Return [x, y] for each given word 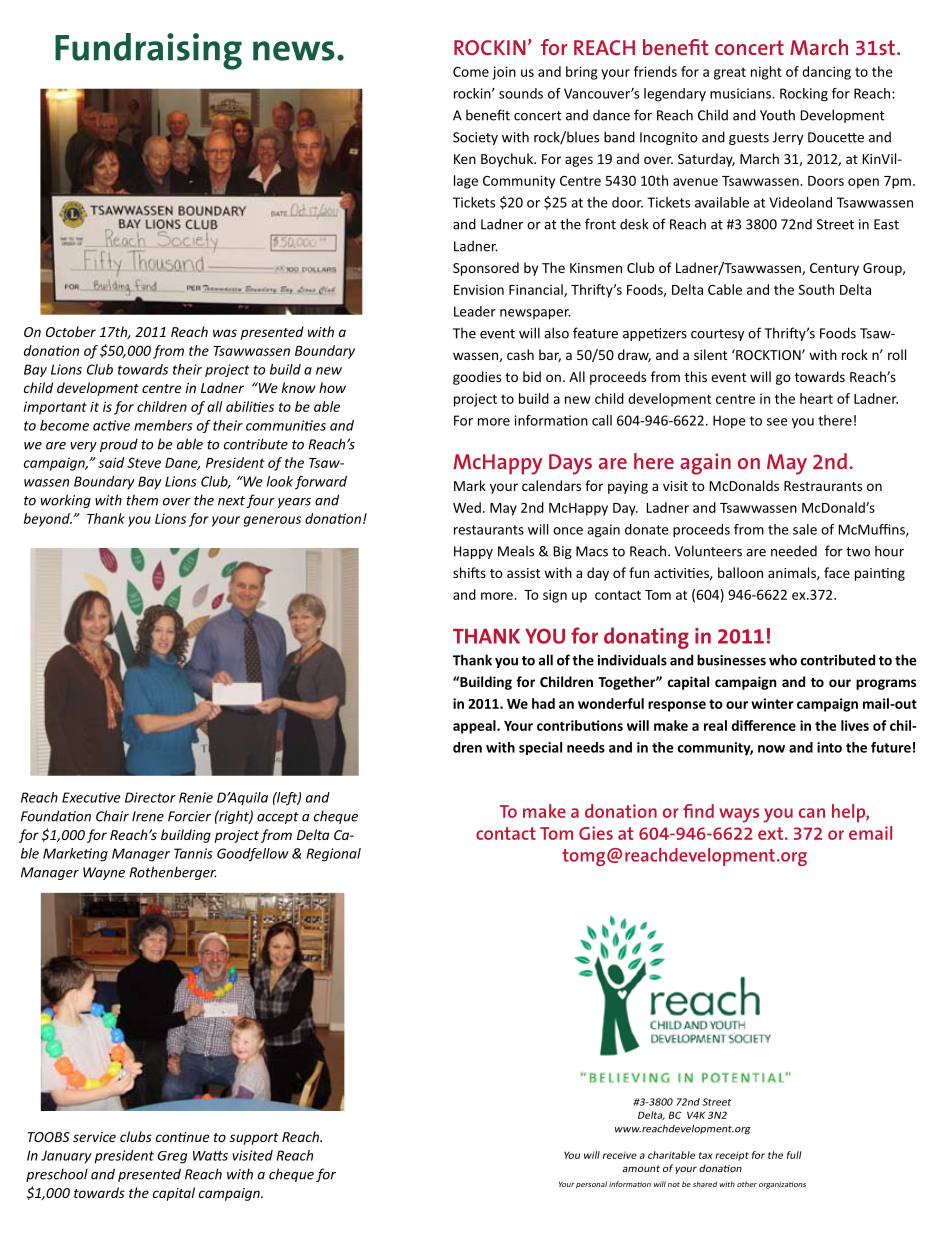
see [777, 422]
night [766, 73]
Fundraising [148, 51]
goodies [477, 378]
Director [150, 797]
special [540, 748]
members [163, 425]
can [812, 813]
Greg [172, 1157]
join [504, 73]
